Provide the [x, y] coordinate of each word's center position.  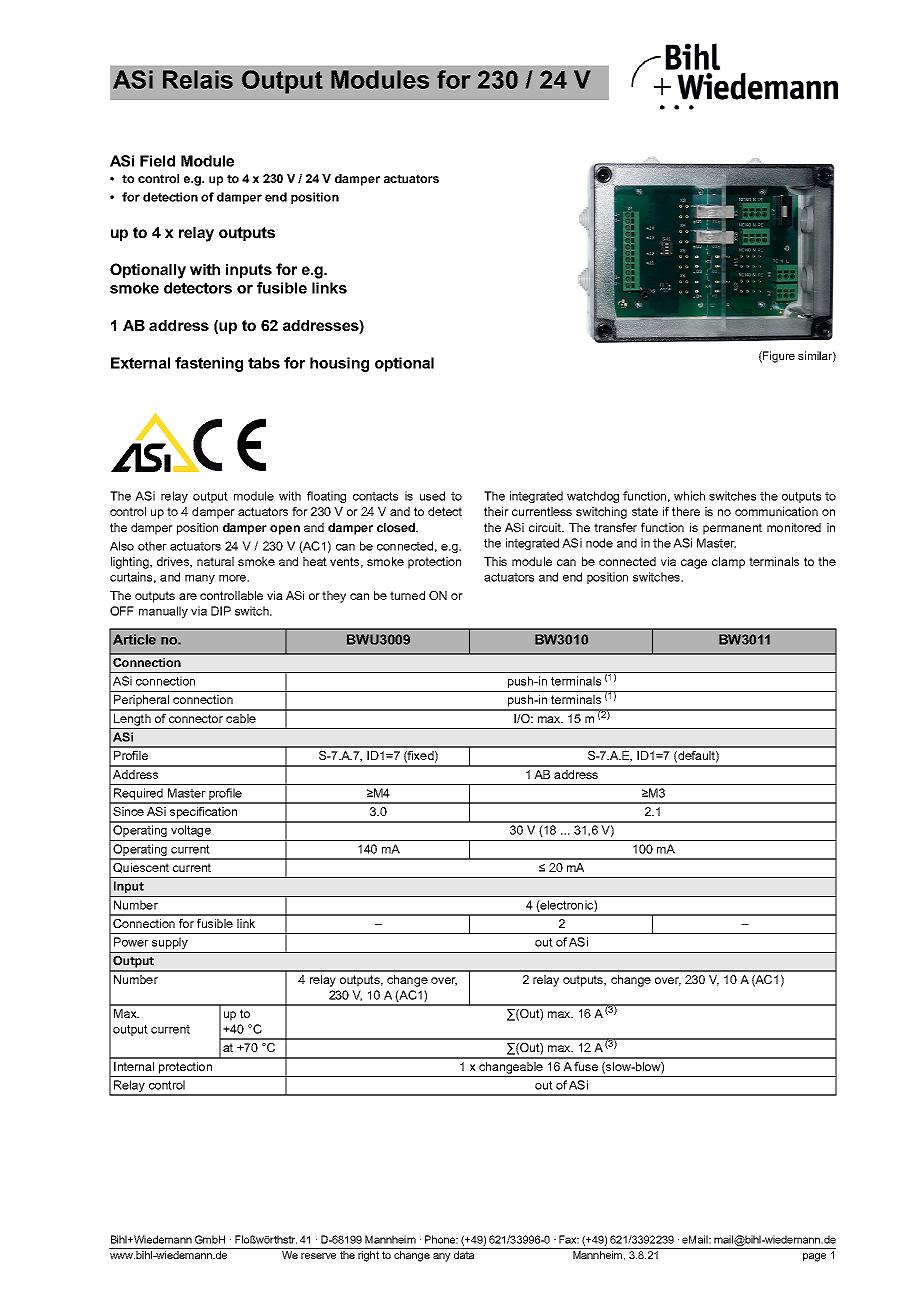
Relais [198, 79]
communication [776, 511]
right [368, 1256]
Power [131, 942]
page [814, 1257]
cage [694, 564]
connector [196, 718]
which [689, 496]
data [464, 1255]
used [432, 496]
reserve [318, 1256]
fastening [209, 364]
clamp [728, 563]
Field [157, 161]
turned [407, 595]
